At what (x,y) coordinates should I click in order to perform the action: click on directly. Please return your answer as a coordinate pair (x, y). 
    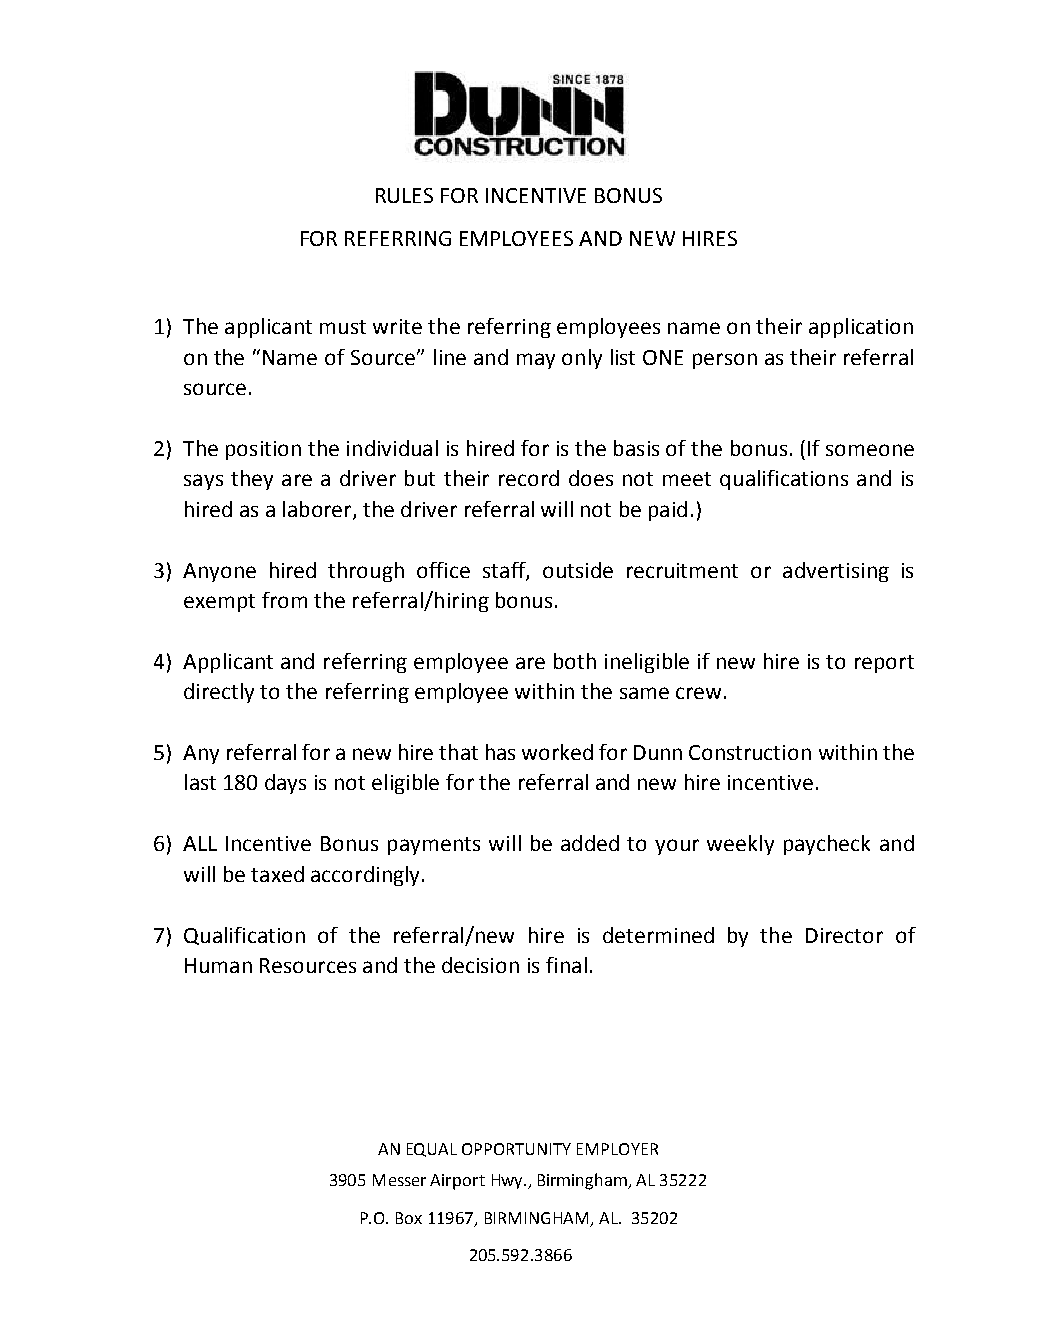
    Looking at the image, I should click on (219, 693).
